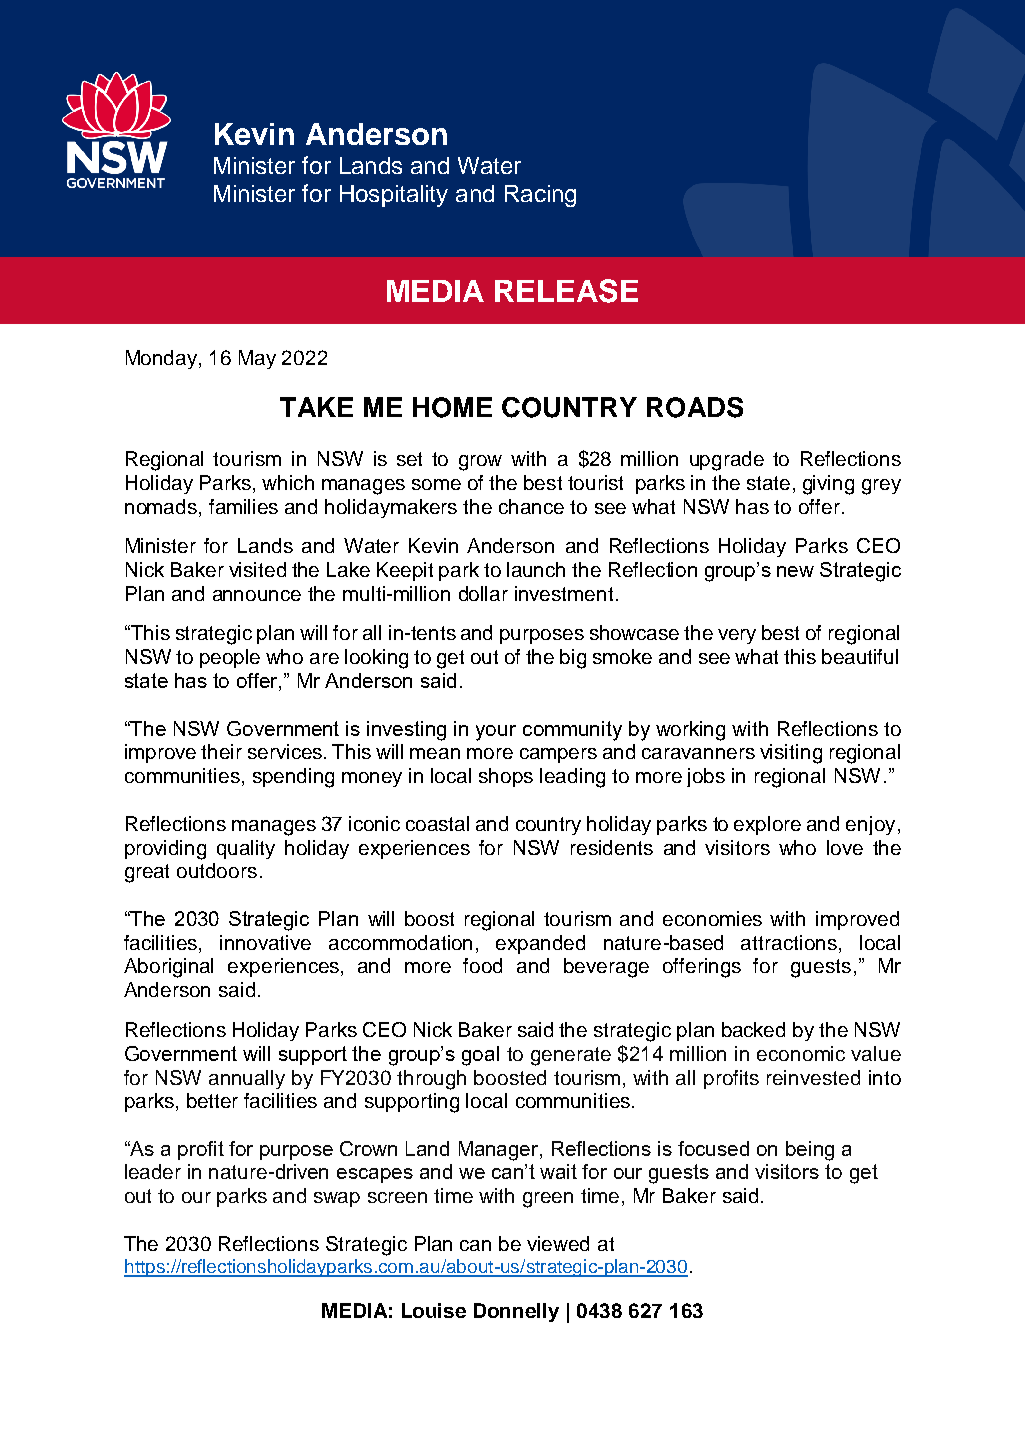 The width and height of the page is (1025, 1451). I want to click on expanded, so click(540, 944).
